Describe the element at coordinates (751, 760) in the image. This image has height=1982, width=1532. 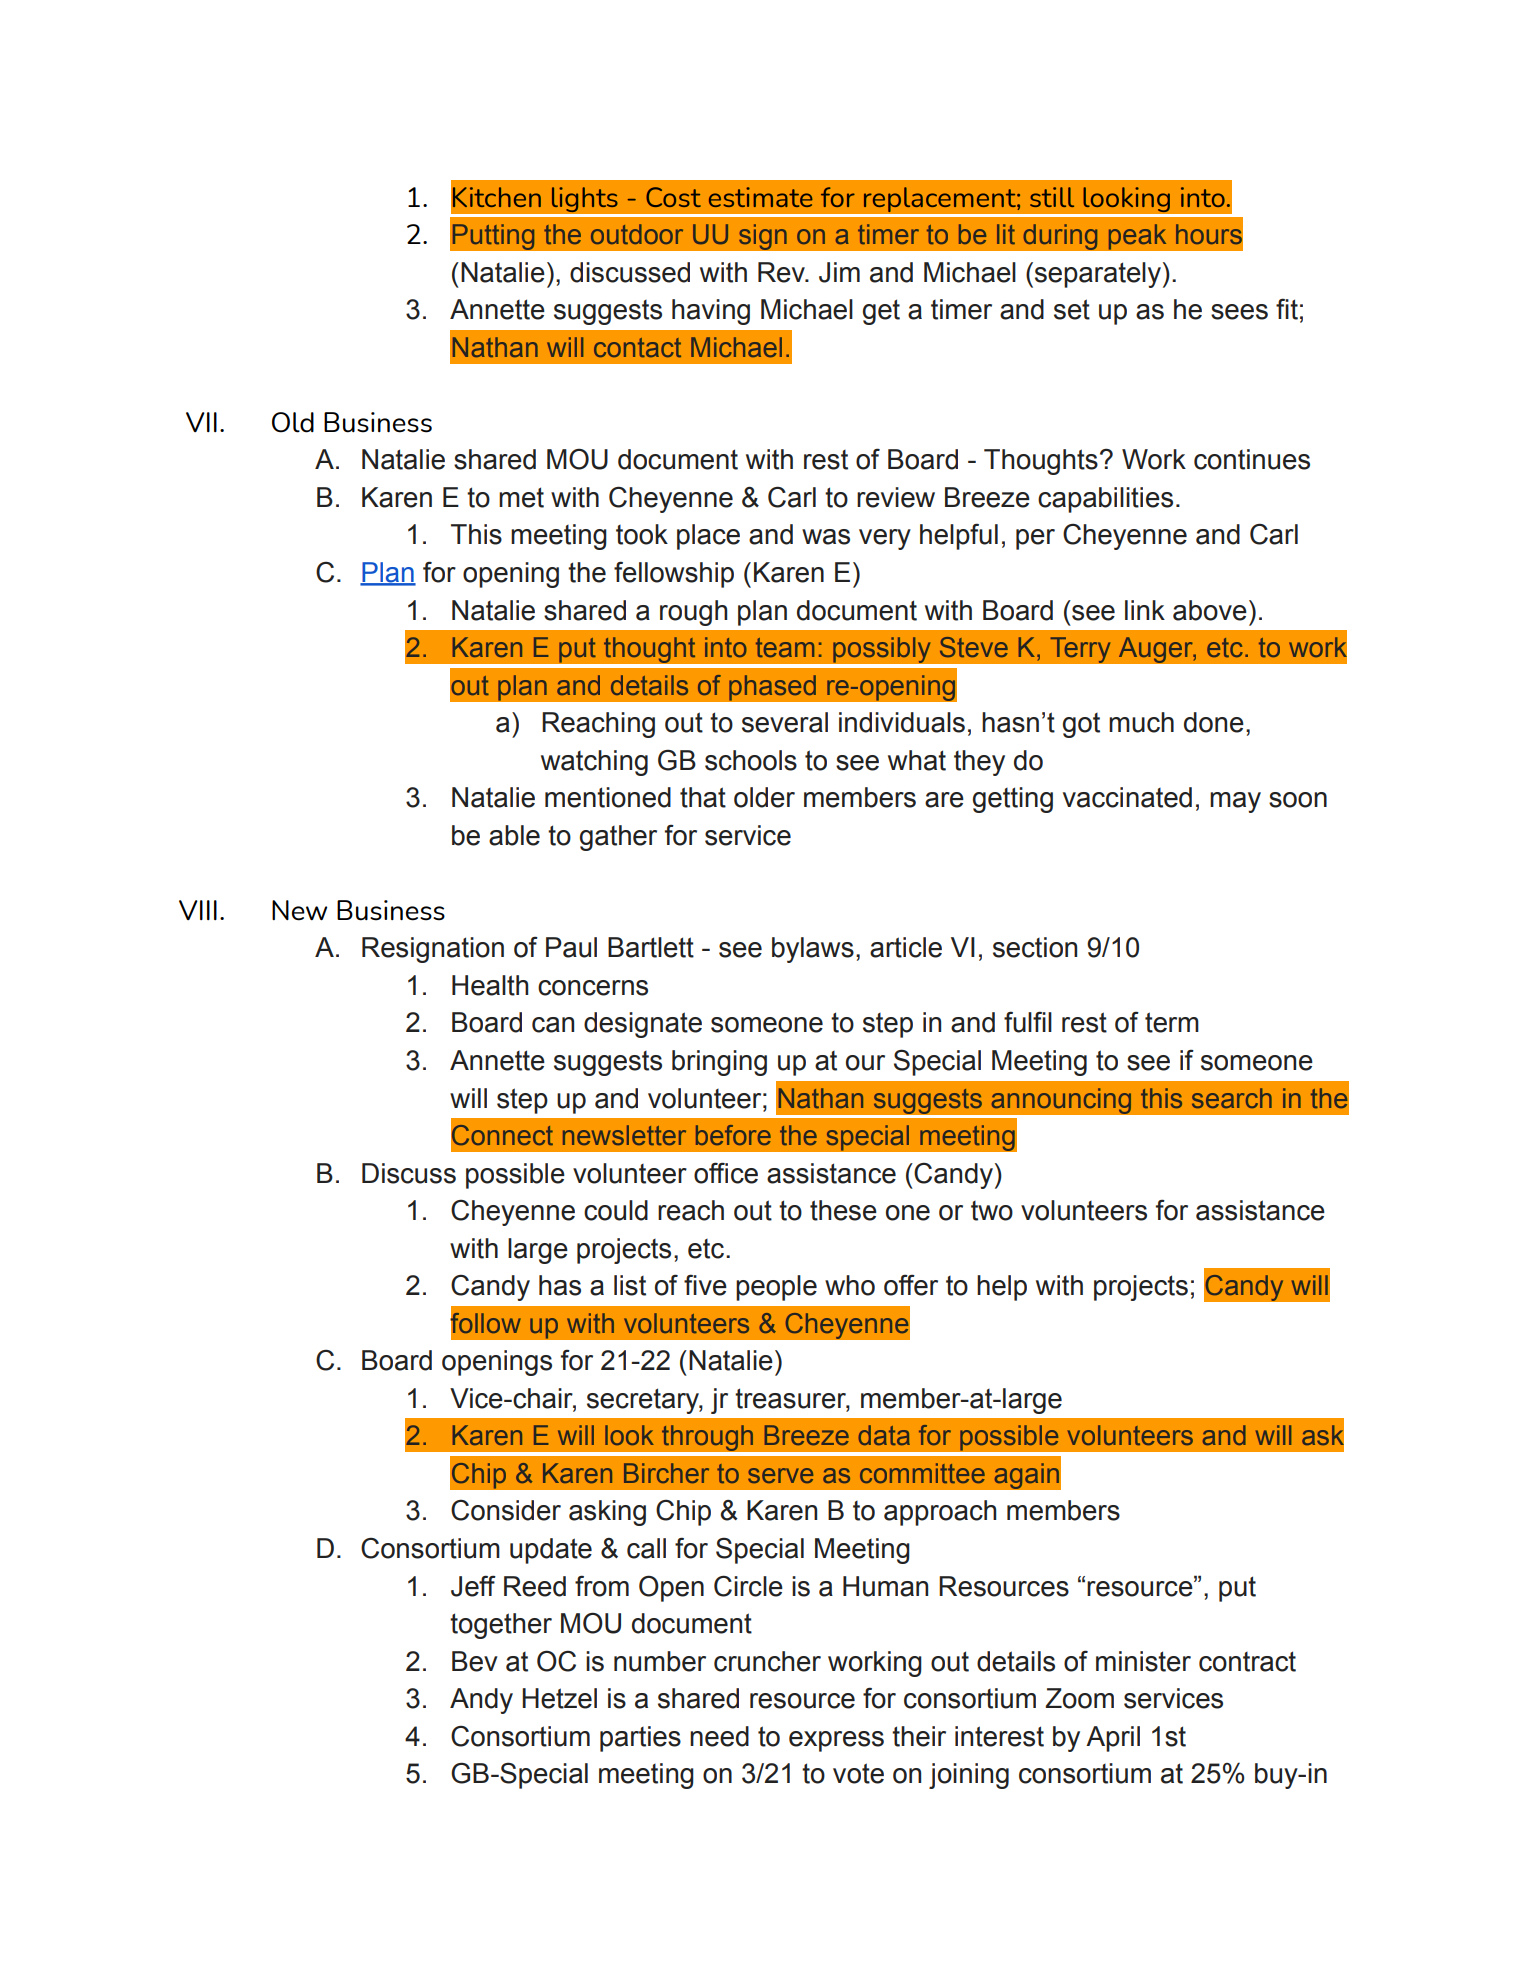
I see `schools` at that location.
